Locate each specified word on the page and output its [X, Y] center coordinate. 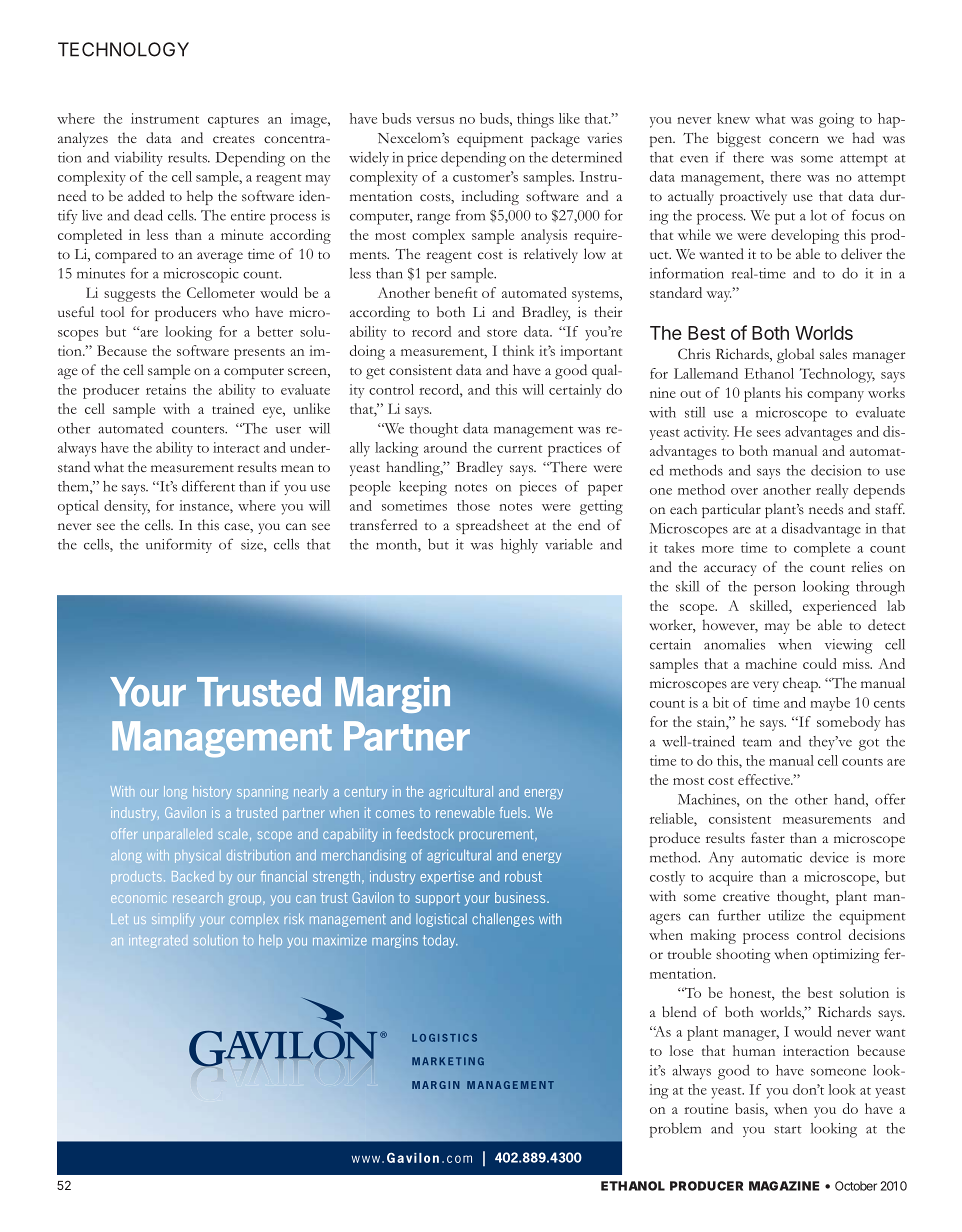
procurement [497, 835]
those [473, 505]
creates [234, 139]
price [422, 159]
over [744, 491]
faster [768, 837]
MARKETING [448, 1061]
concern [794, 140]
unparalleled [177, 835]
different [208, 486]
